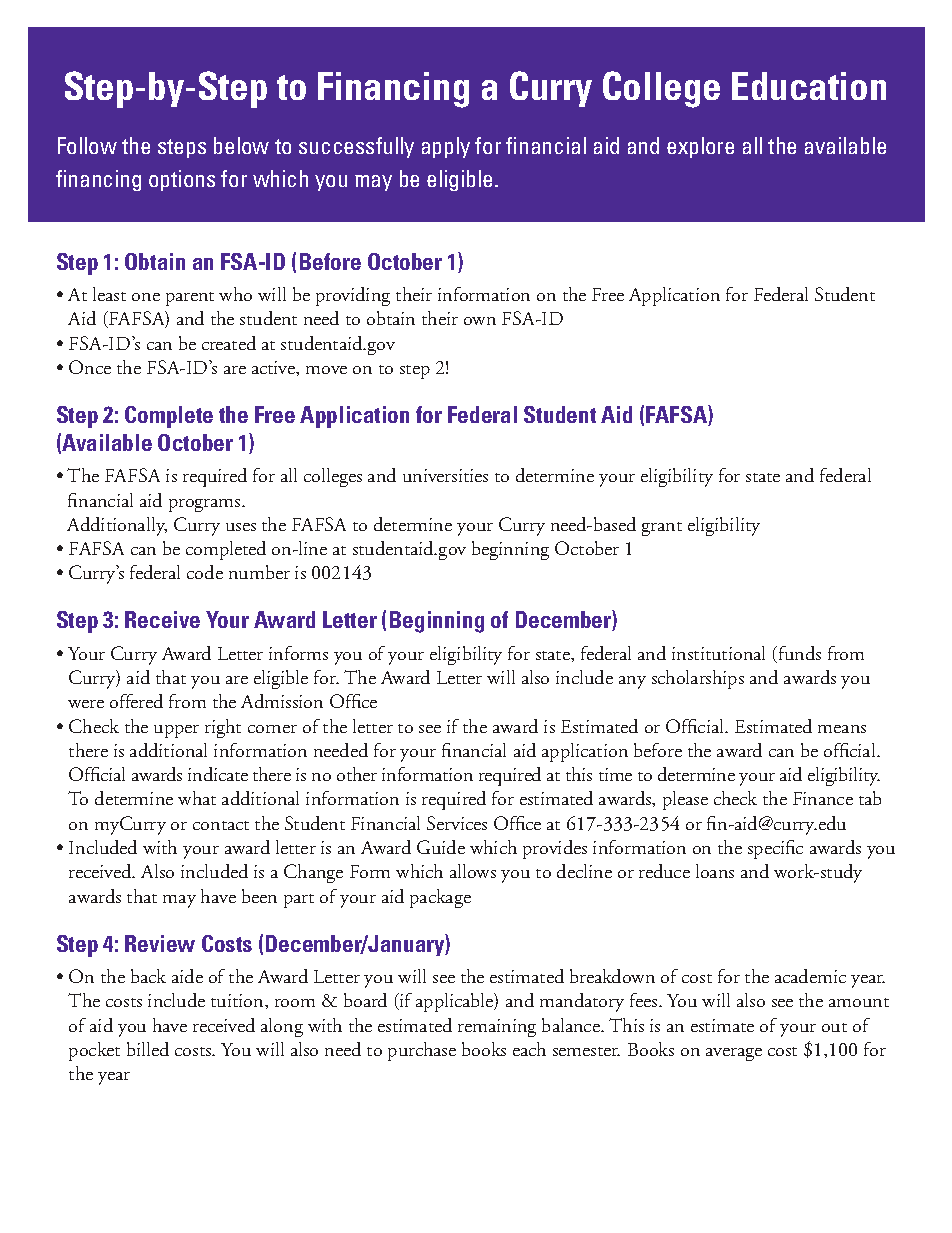 The image size is (952, 1233). Describe the element at coordinates (205, 572) in the image. I see `code` at that location.
